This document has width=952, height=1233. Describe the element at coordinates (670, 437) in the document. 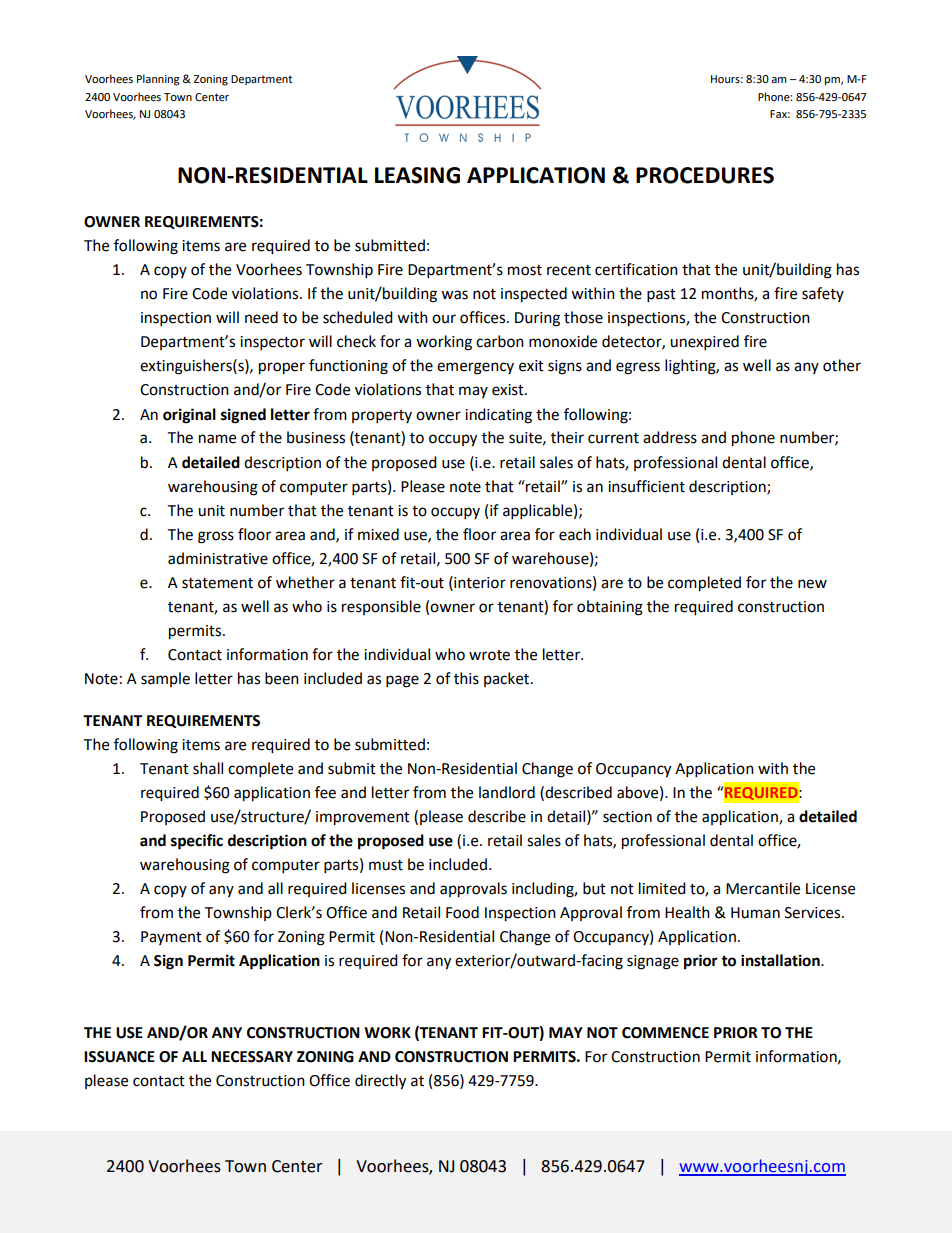

I see `address` at that location.
